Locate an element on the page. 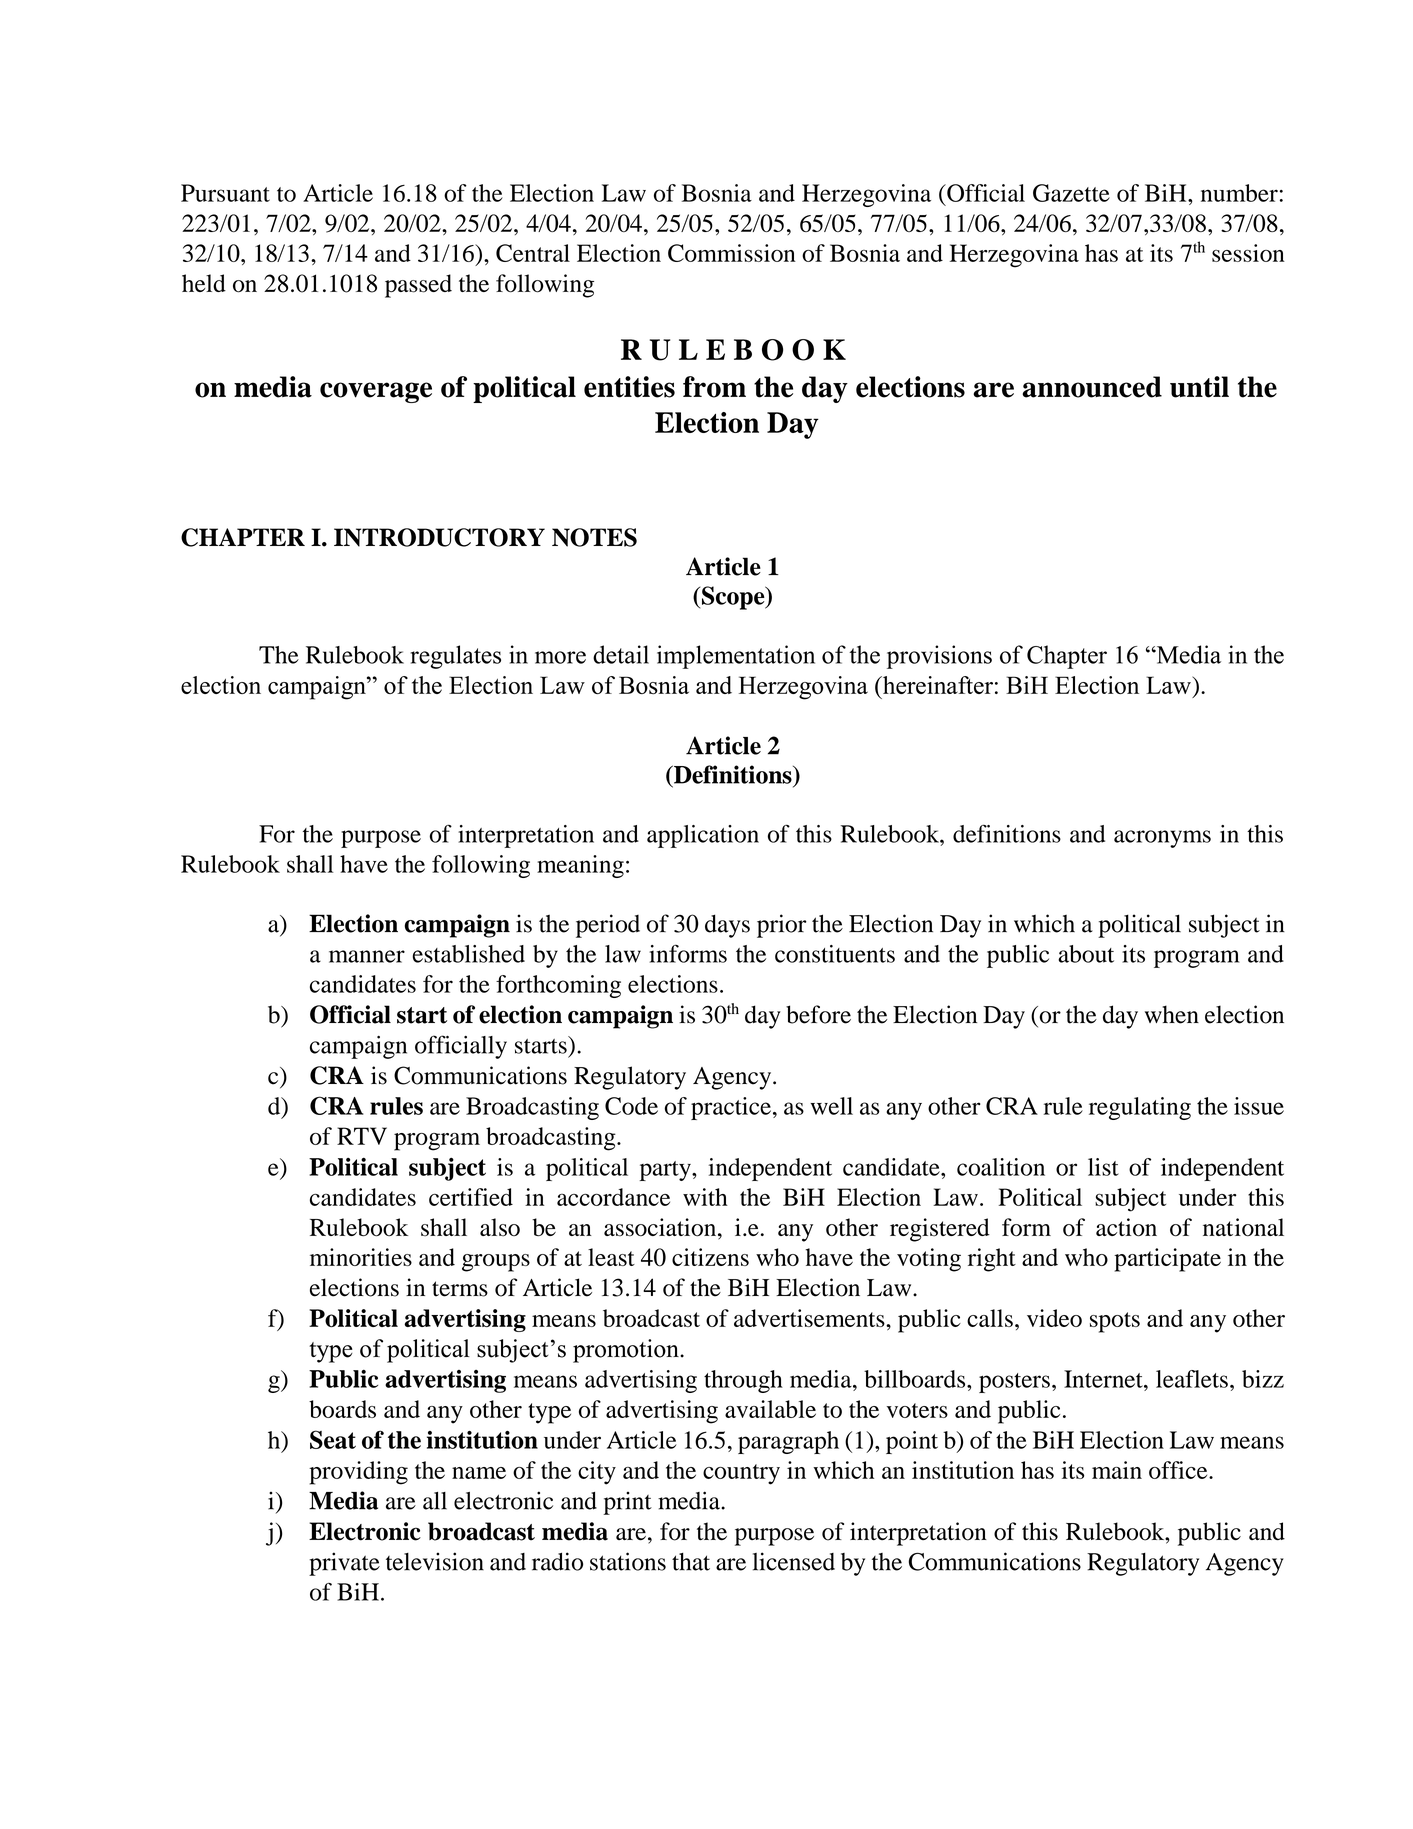 Image resolution: width=1413 pixels, height=1829 pixels. acronyms is located at coordinates (1162, 839).
